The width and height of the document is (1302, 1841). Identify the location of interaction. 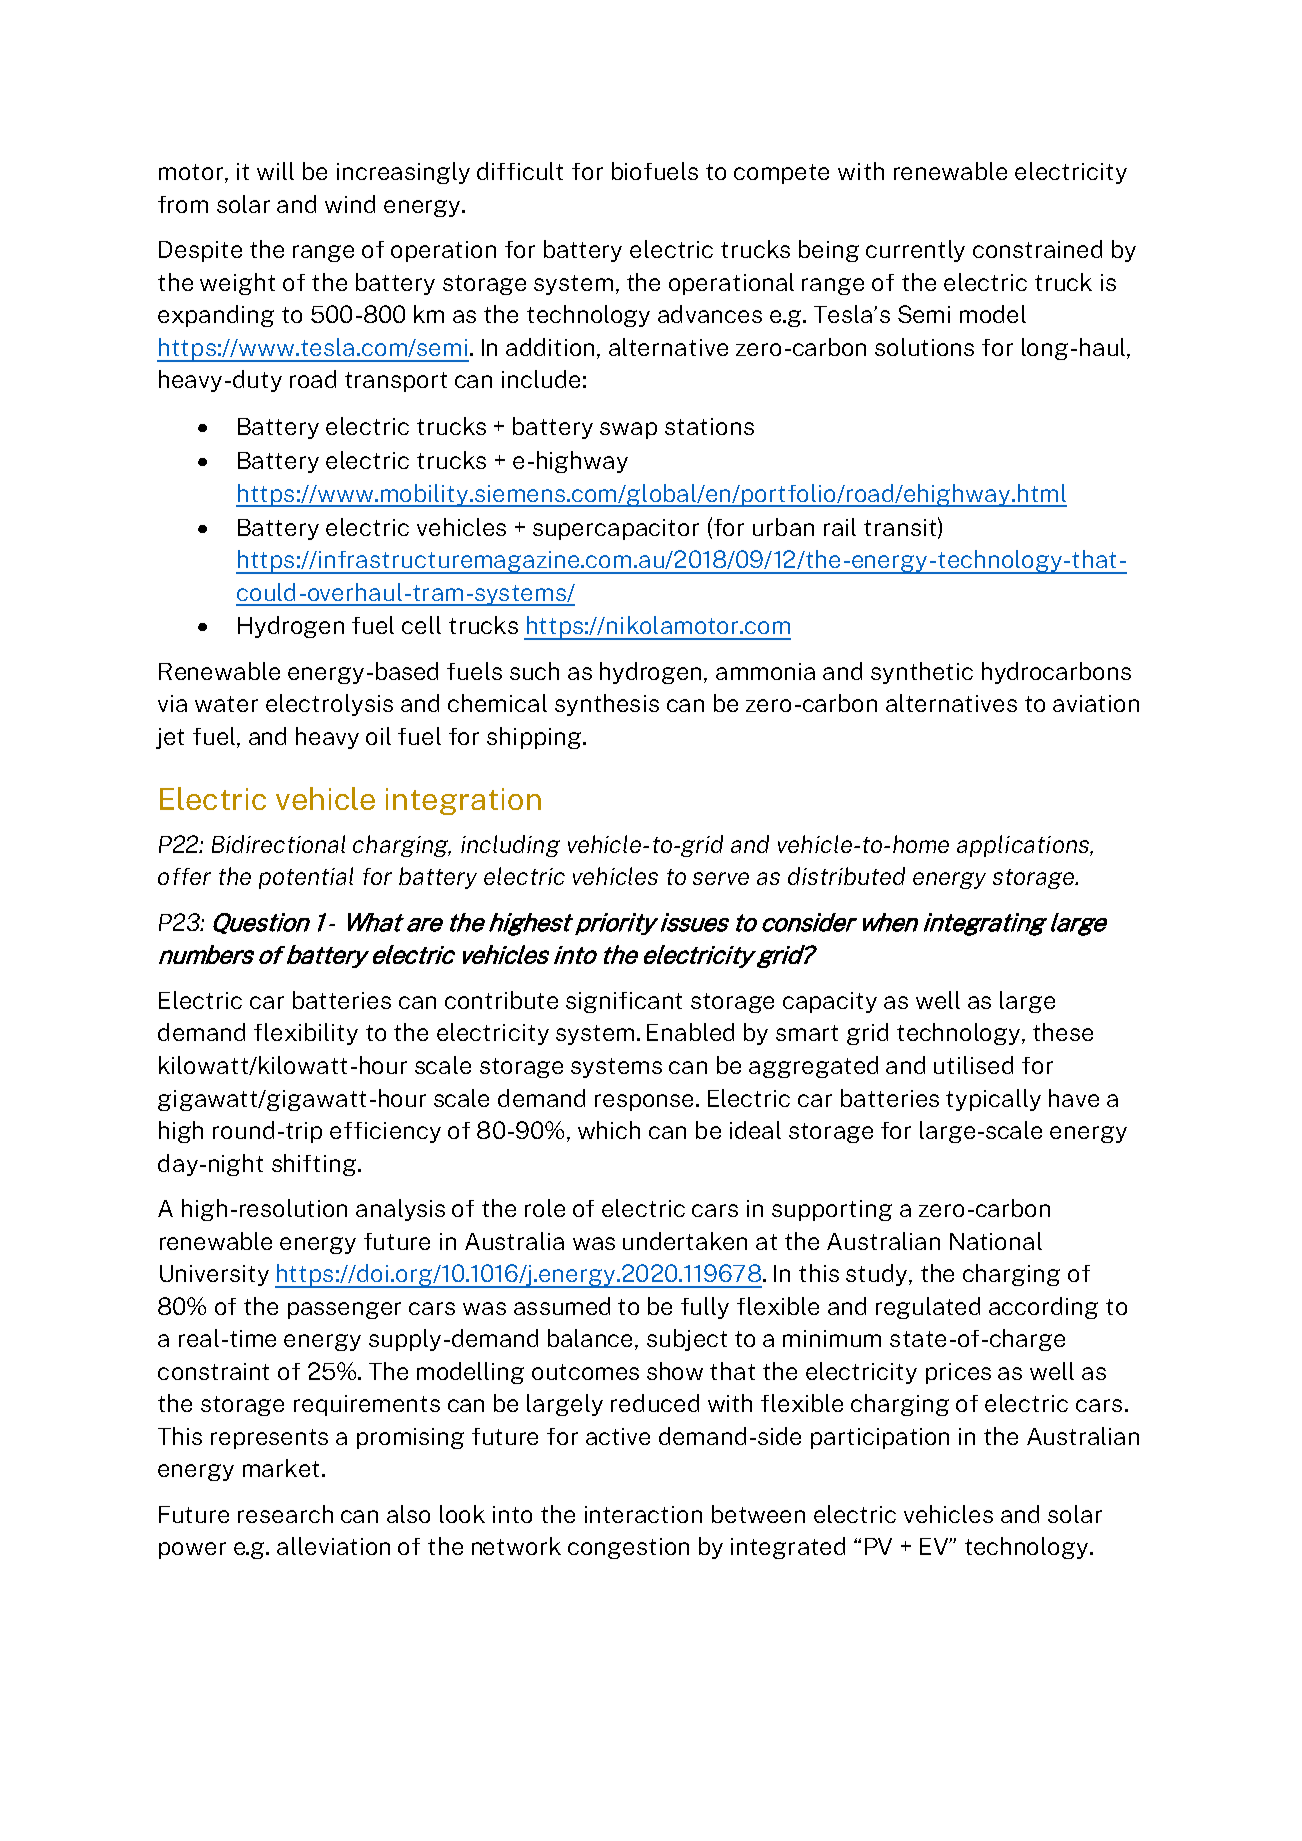
(643, 1514).
